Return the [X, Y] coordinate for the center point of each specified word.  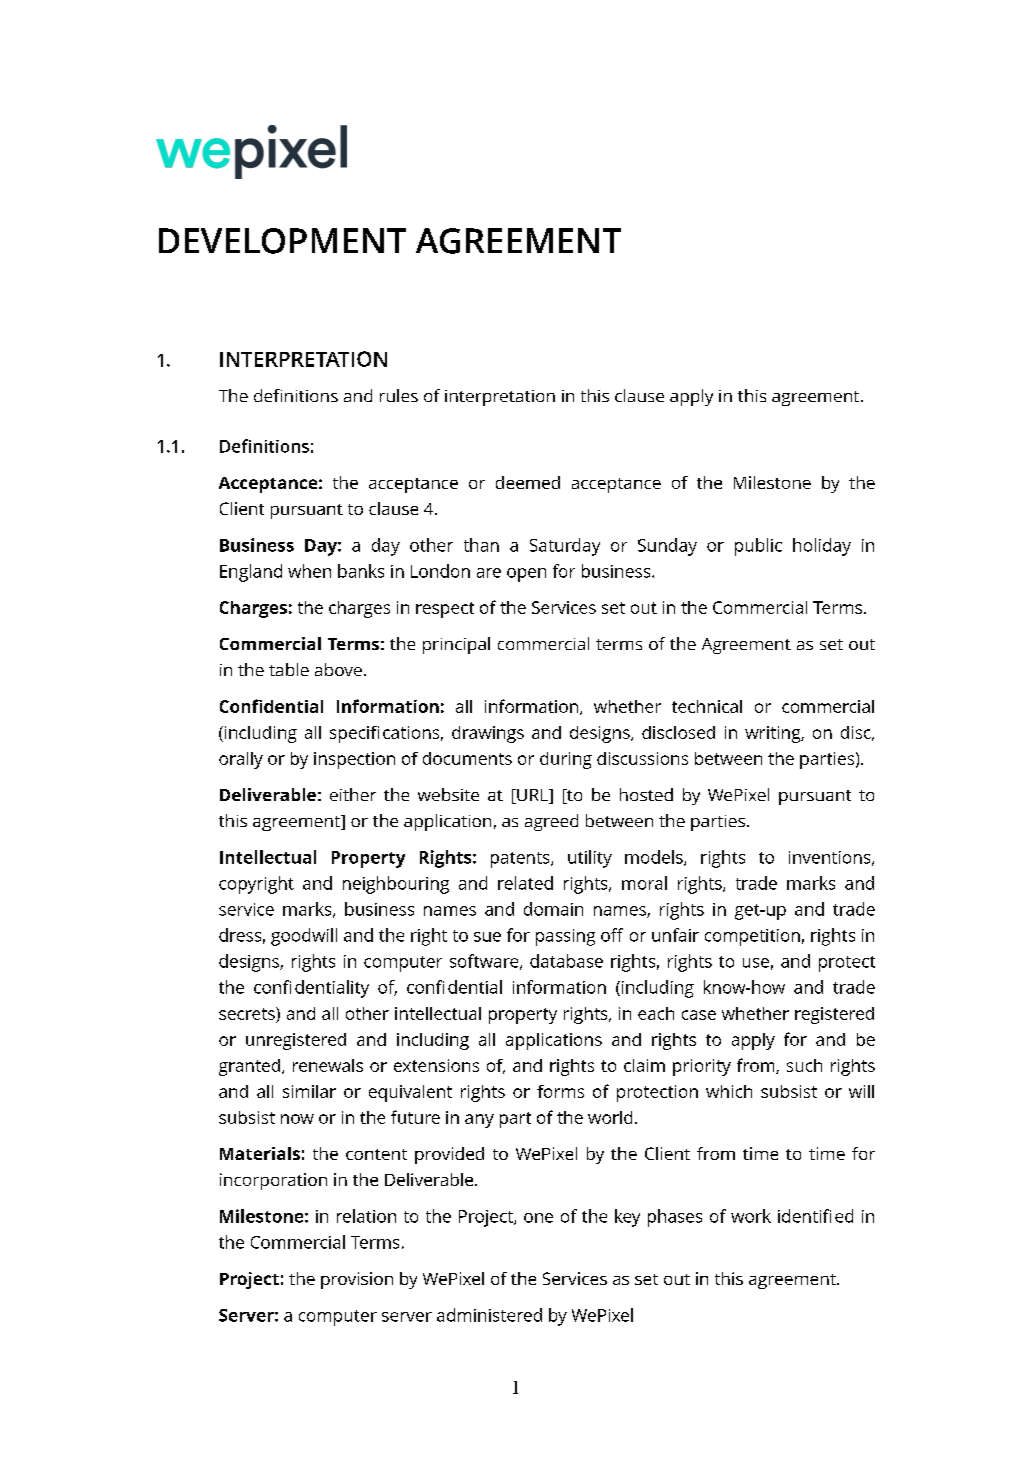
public [758, 547]
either [353, 794]
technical [707, 706]
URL [532, 796]
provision [357, 1280]
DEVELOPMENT [282, 241]
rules [399, 395]
